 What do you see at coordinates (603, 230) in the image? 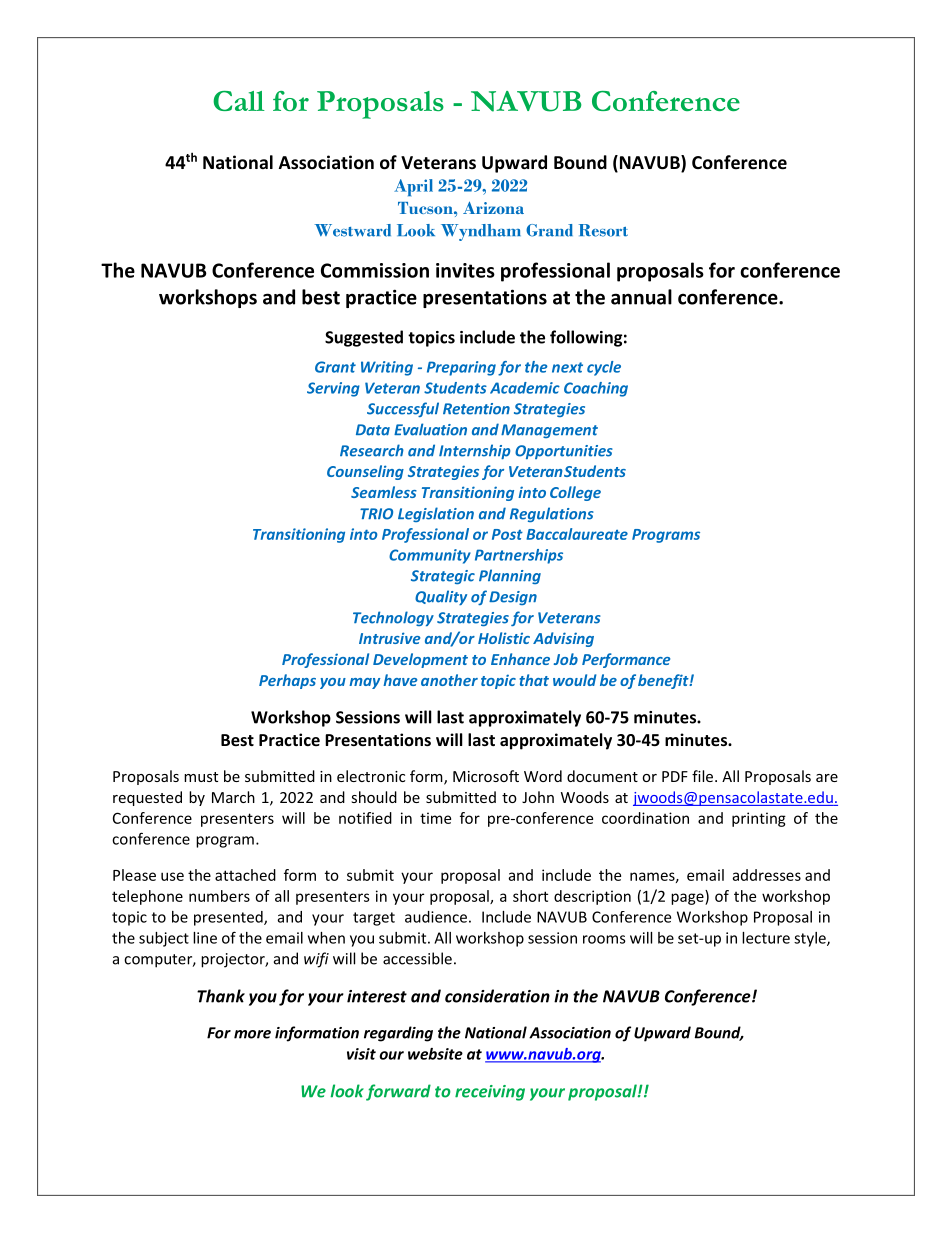
I see `Resort` at bounding box center [603, 230].
